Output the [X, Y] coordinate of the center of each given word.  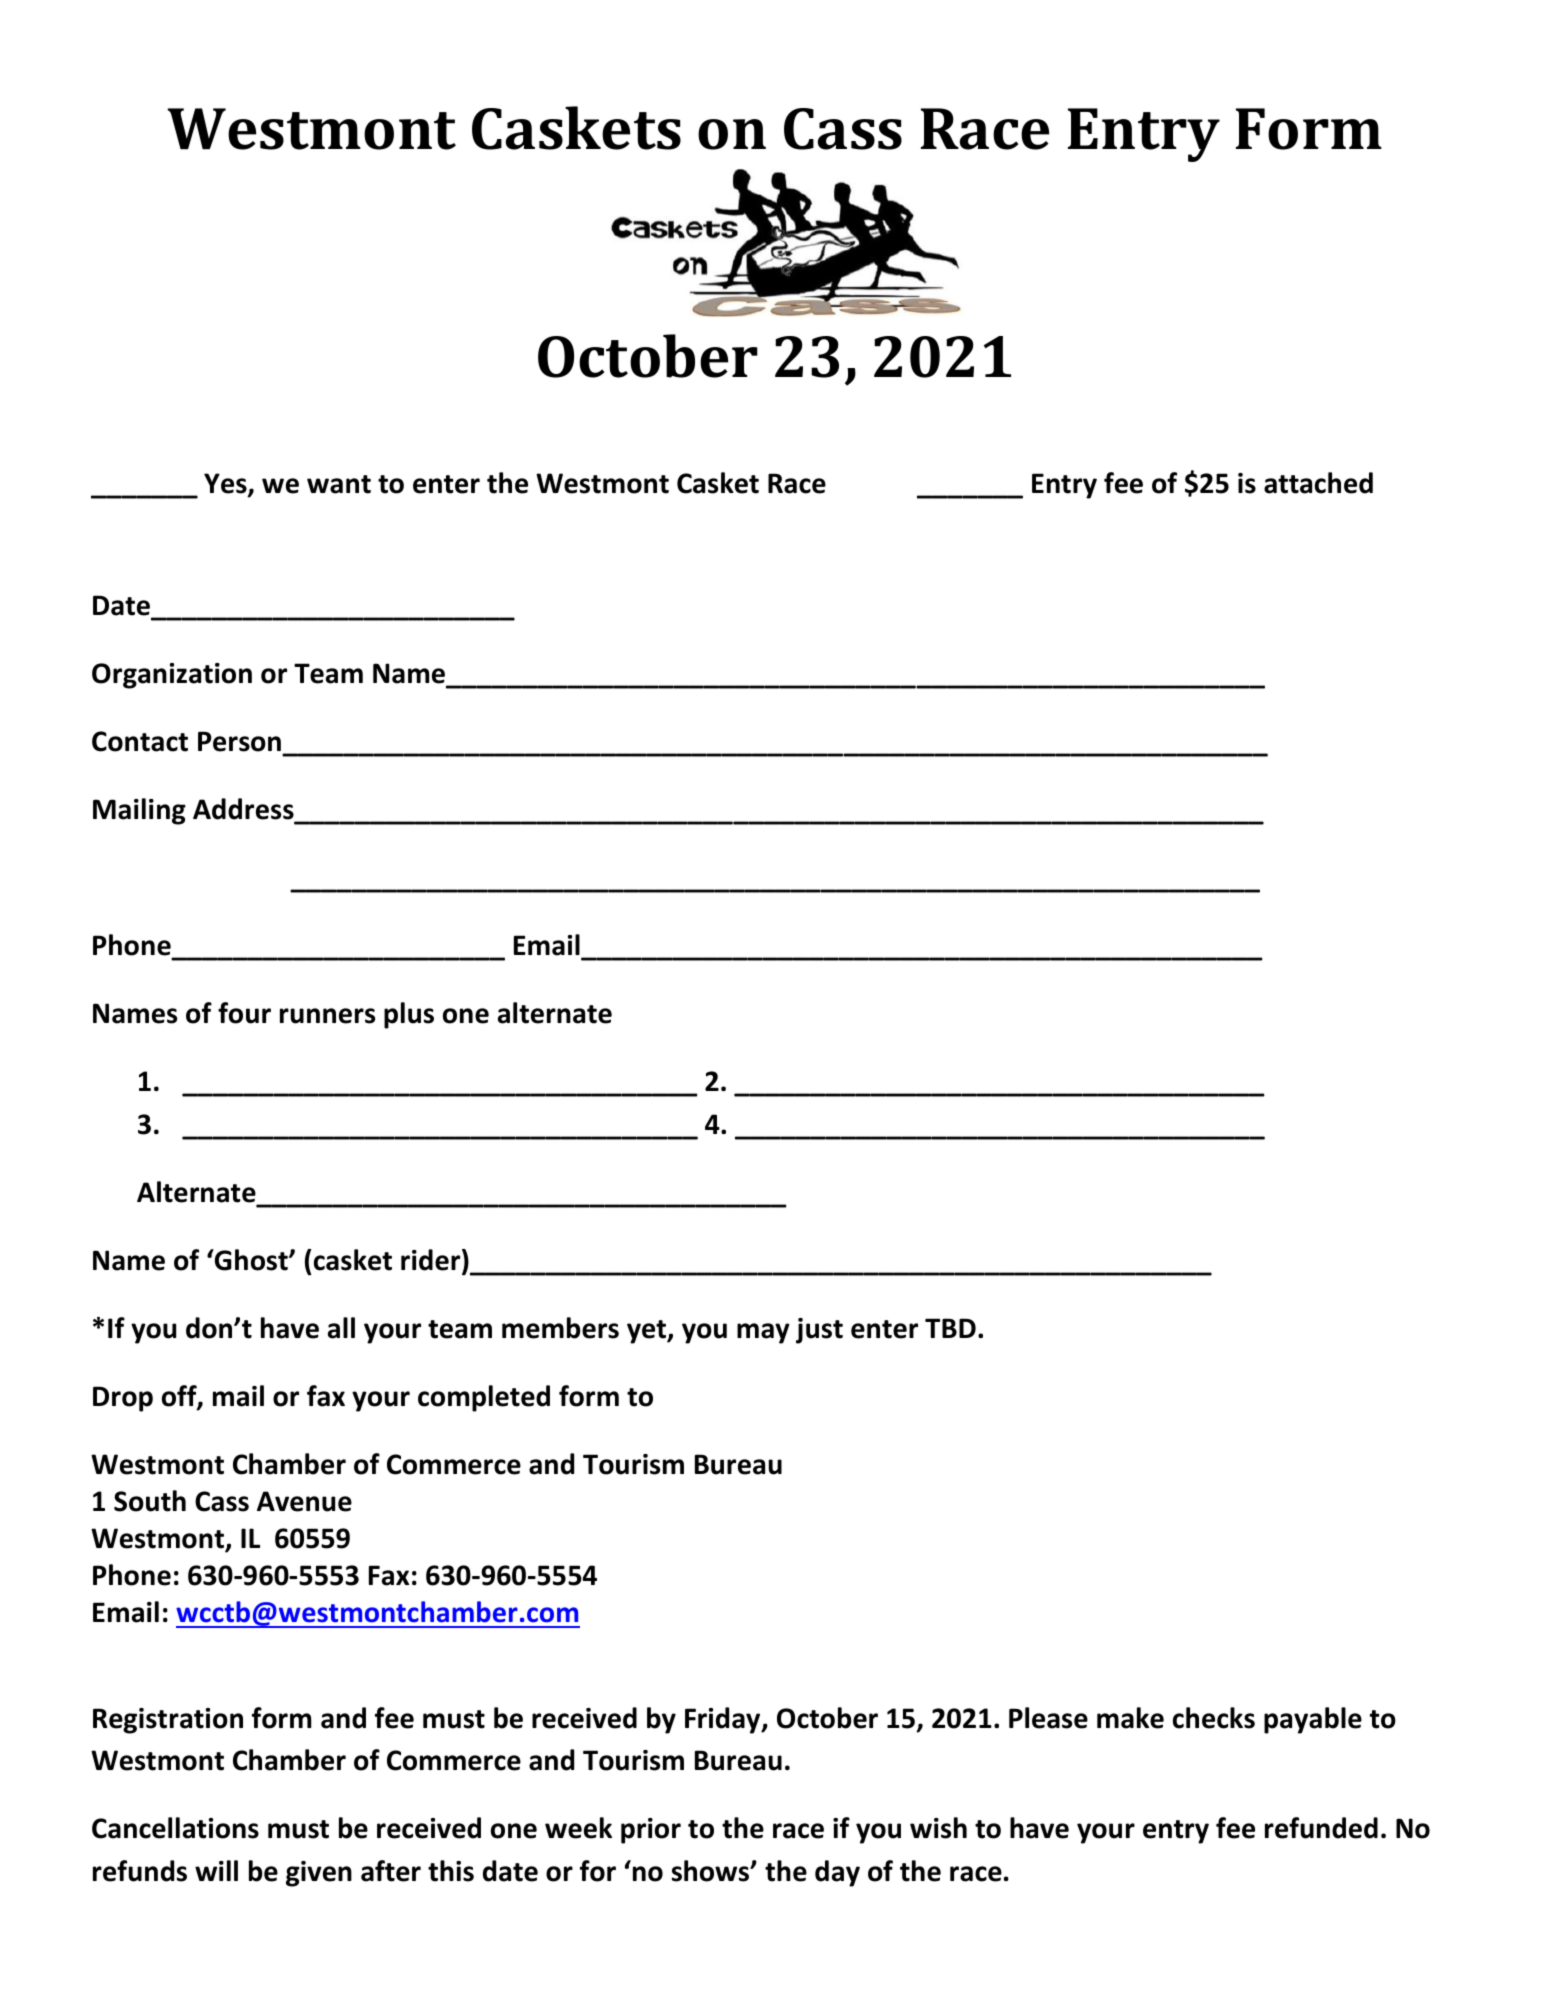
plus [409, 1015]
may [763, 1333]
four [244, 1013]
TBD [950, 1328]
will [216, 1870]
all [341, 1328]
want [339, 484]
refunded [1321, 1828]
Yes [226, 484]
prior [651, 1831]
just [819, 1331]
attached [1318, 483]
